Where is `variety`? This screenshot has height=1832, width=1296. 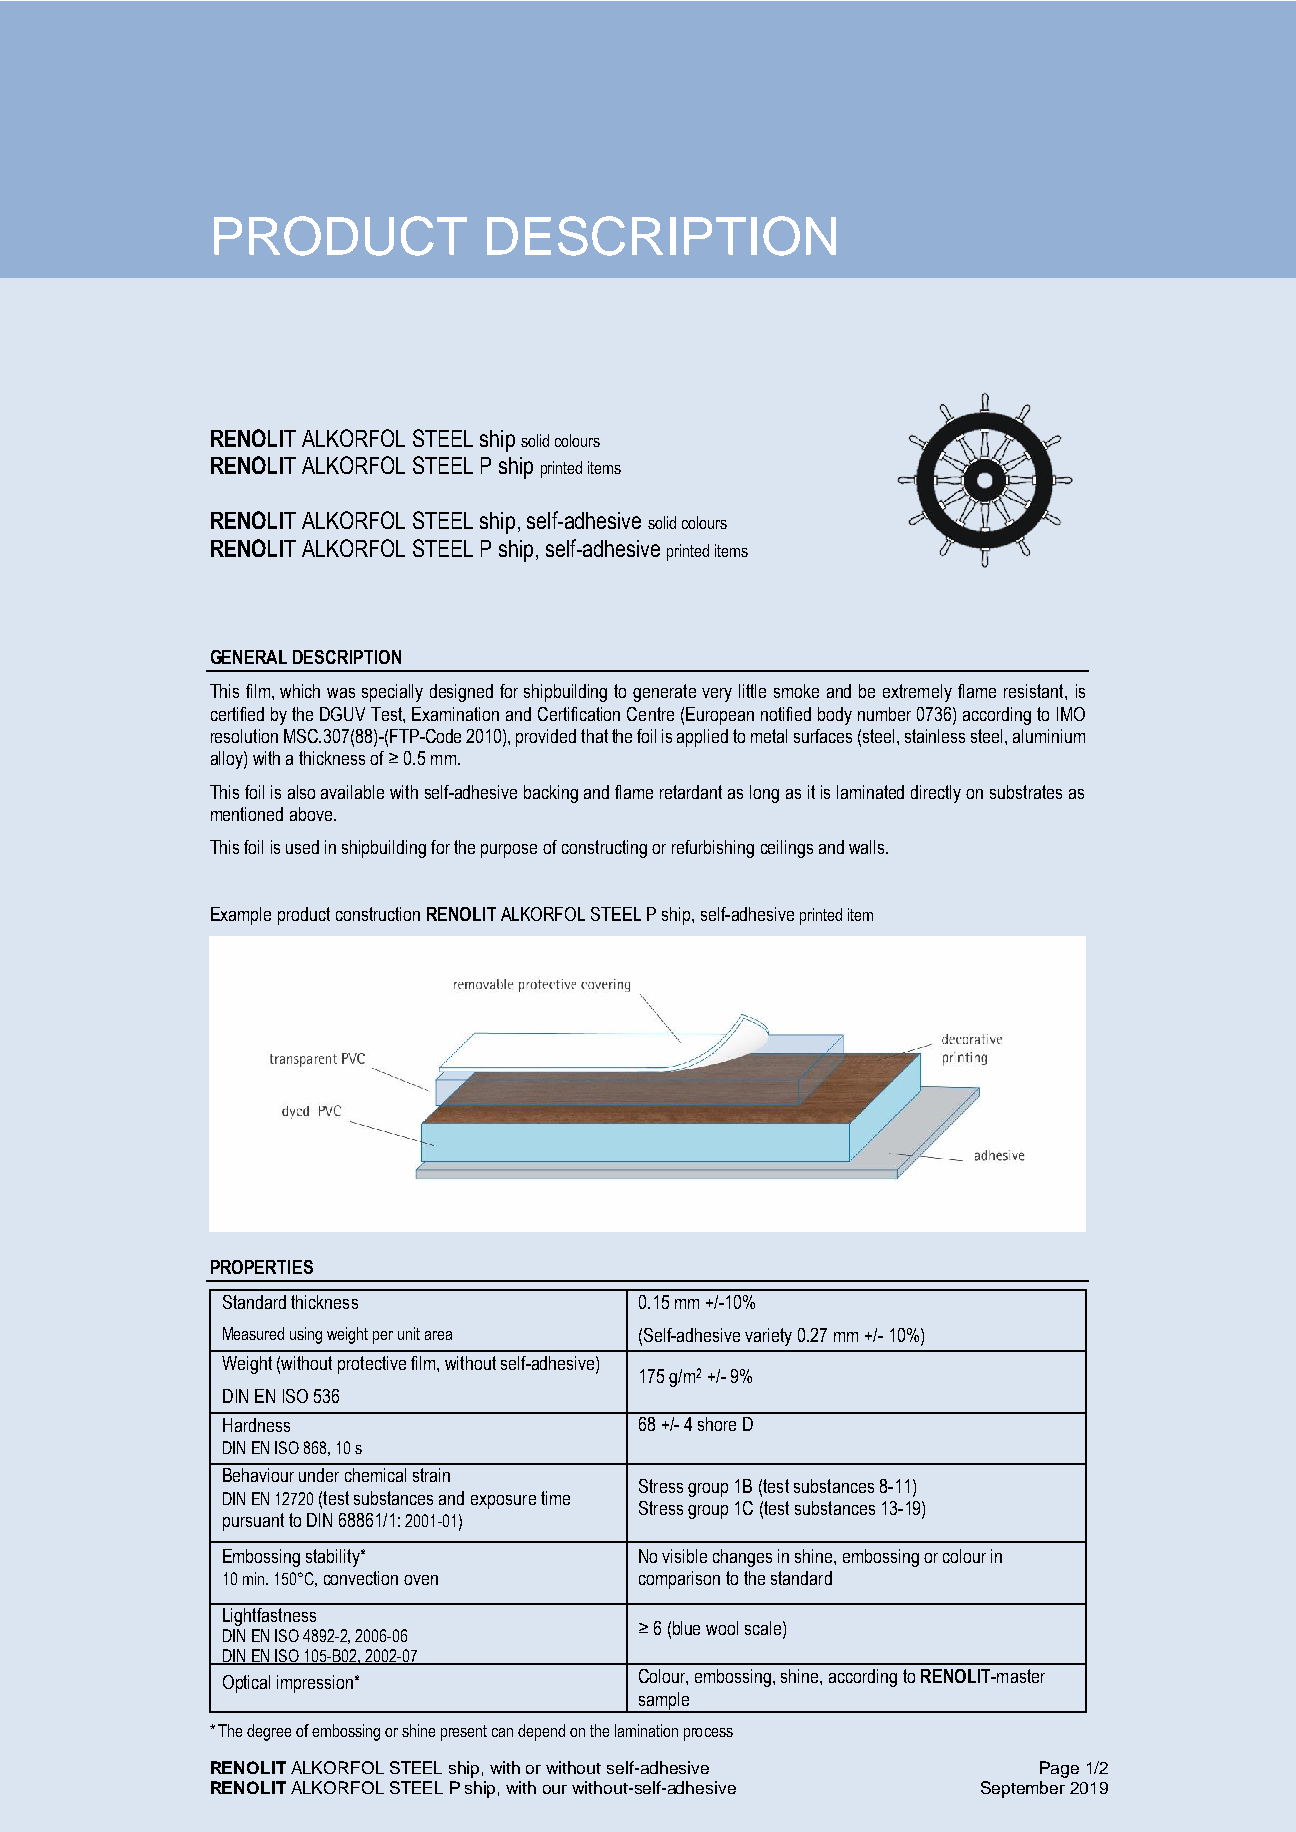 variety is located at coordinates (768, 1337).
